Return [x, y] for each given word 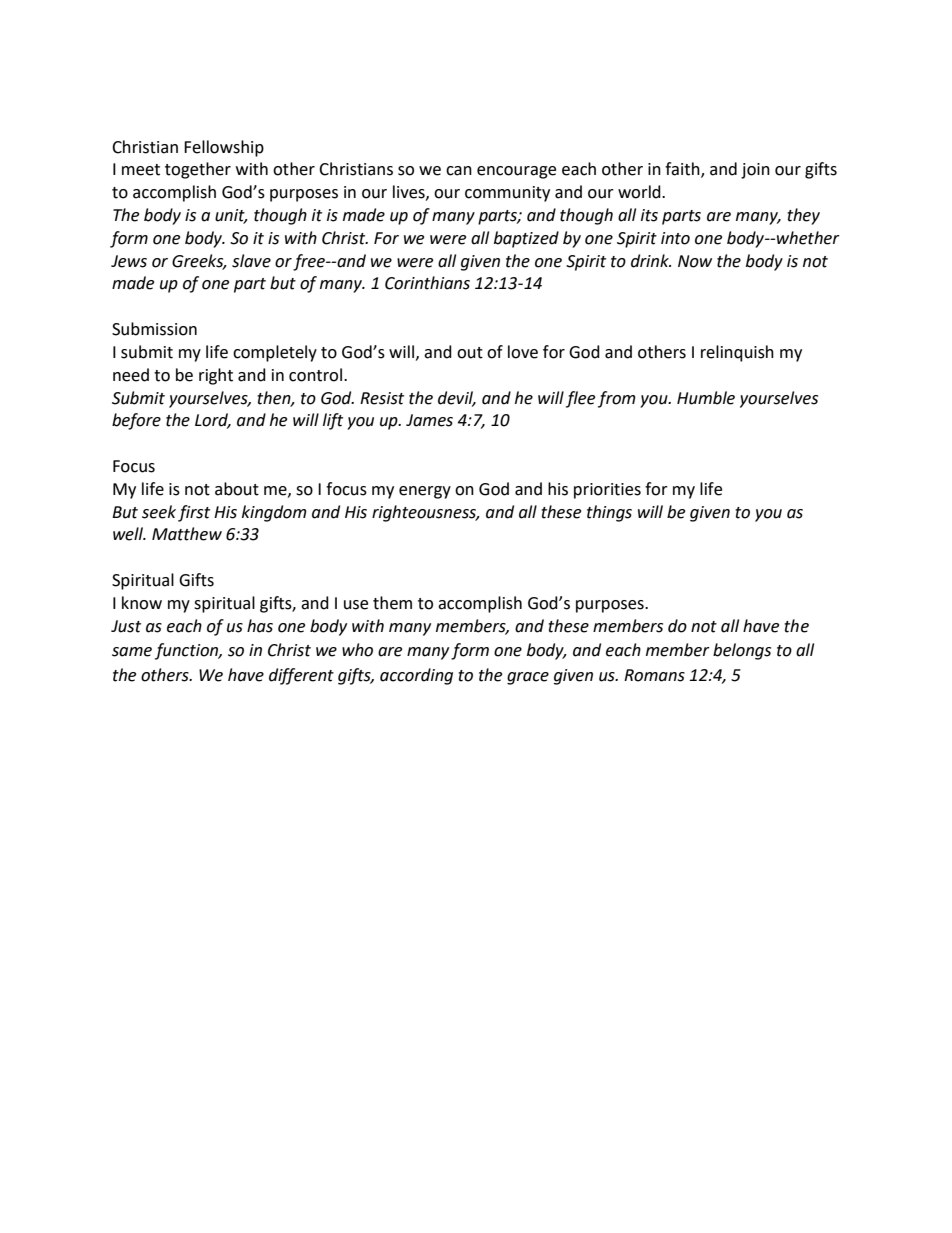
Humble [706, 398]
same [132, 652]
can [459, 171]
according [416, 676]
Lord [213, 421]
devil [457, 398]
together [198, 170]
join [755, 171]
